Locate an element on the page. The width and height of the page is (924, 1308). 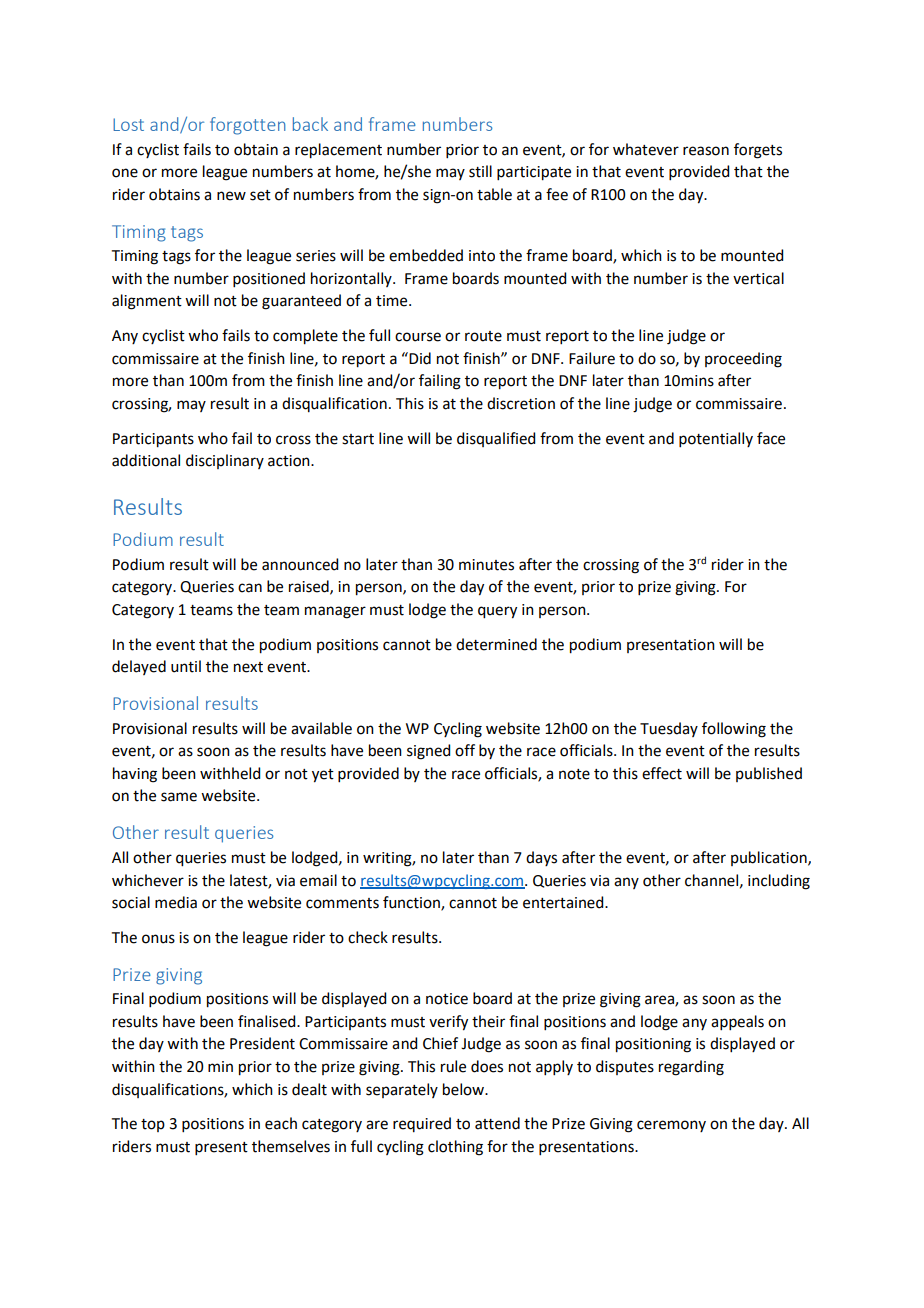
potentially is located at coordinates (716, 439).
